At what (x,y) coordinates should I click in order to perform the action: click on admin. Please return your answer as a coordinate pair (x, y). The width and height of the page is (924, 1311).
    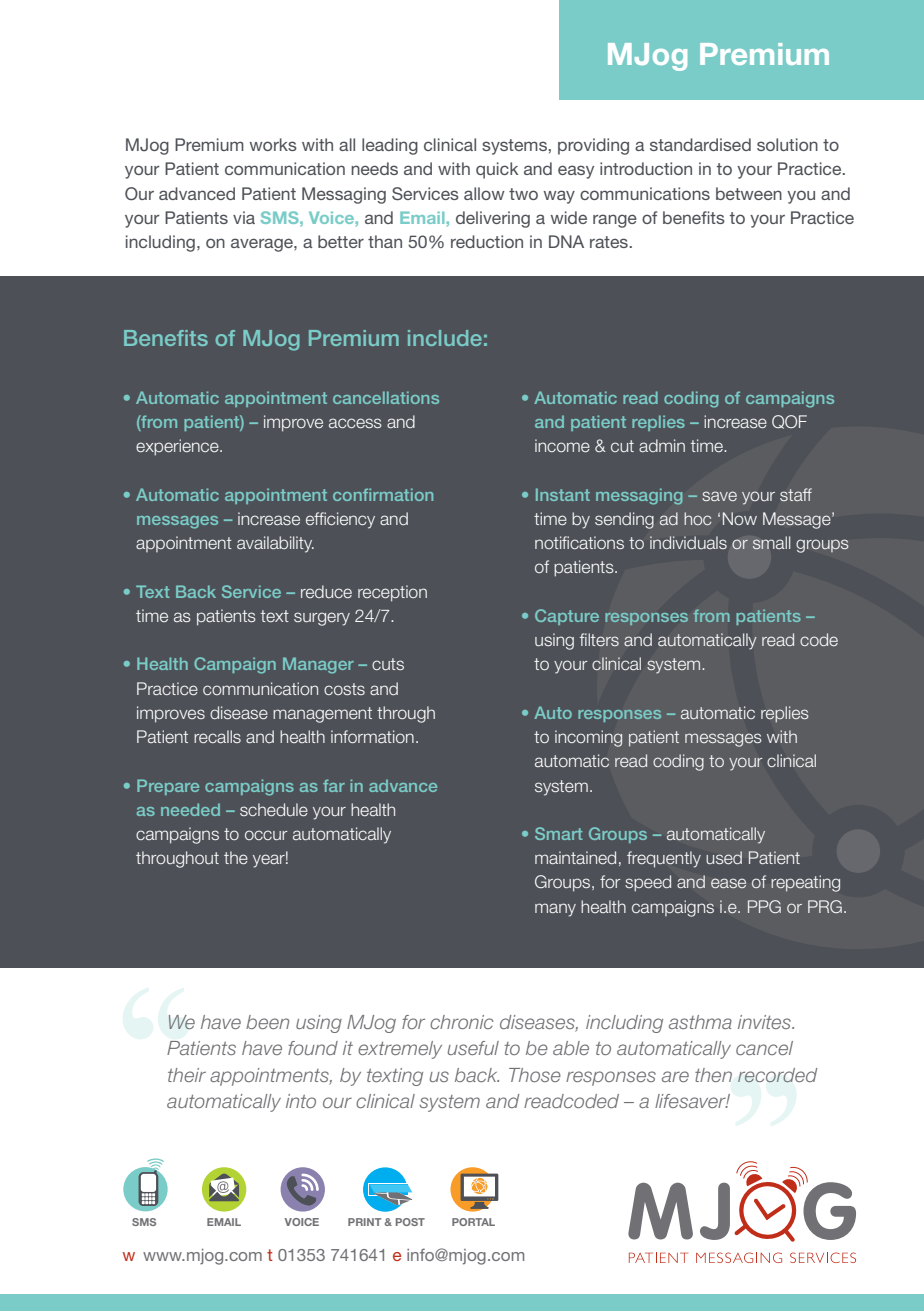
    Looking at the image, I should click on (662, 445).
